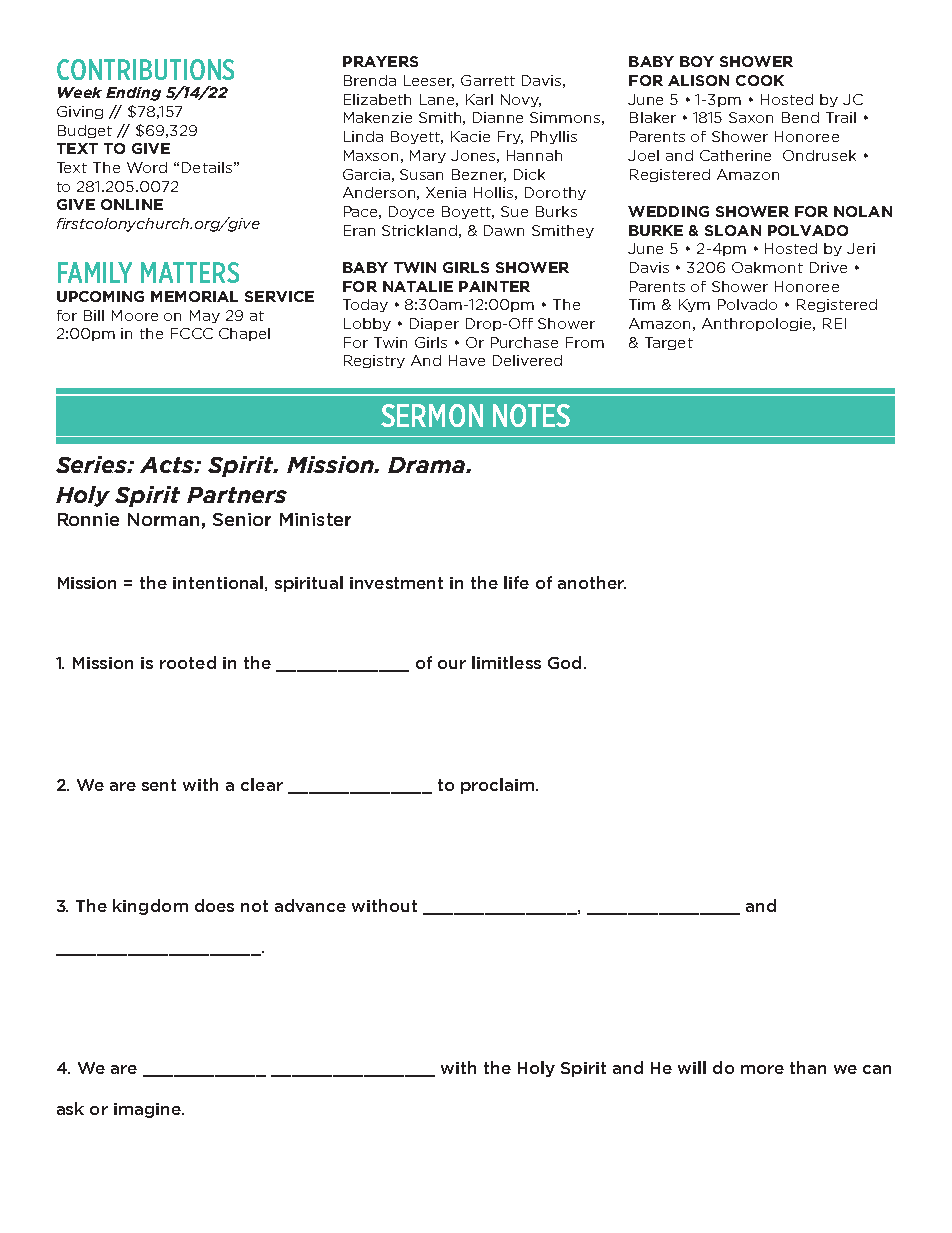 This document has height=1233, width=952. Describe the element at coordinates (159, 785) in the document. I see `sent` at that location.
